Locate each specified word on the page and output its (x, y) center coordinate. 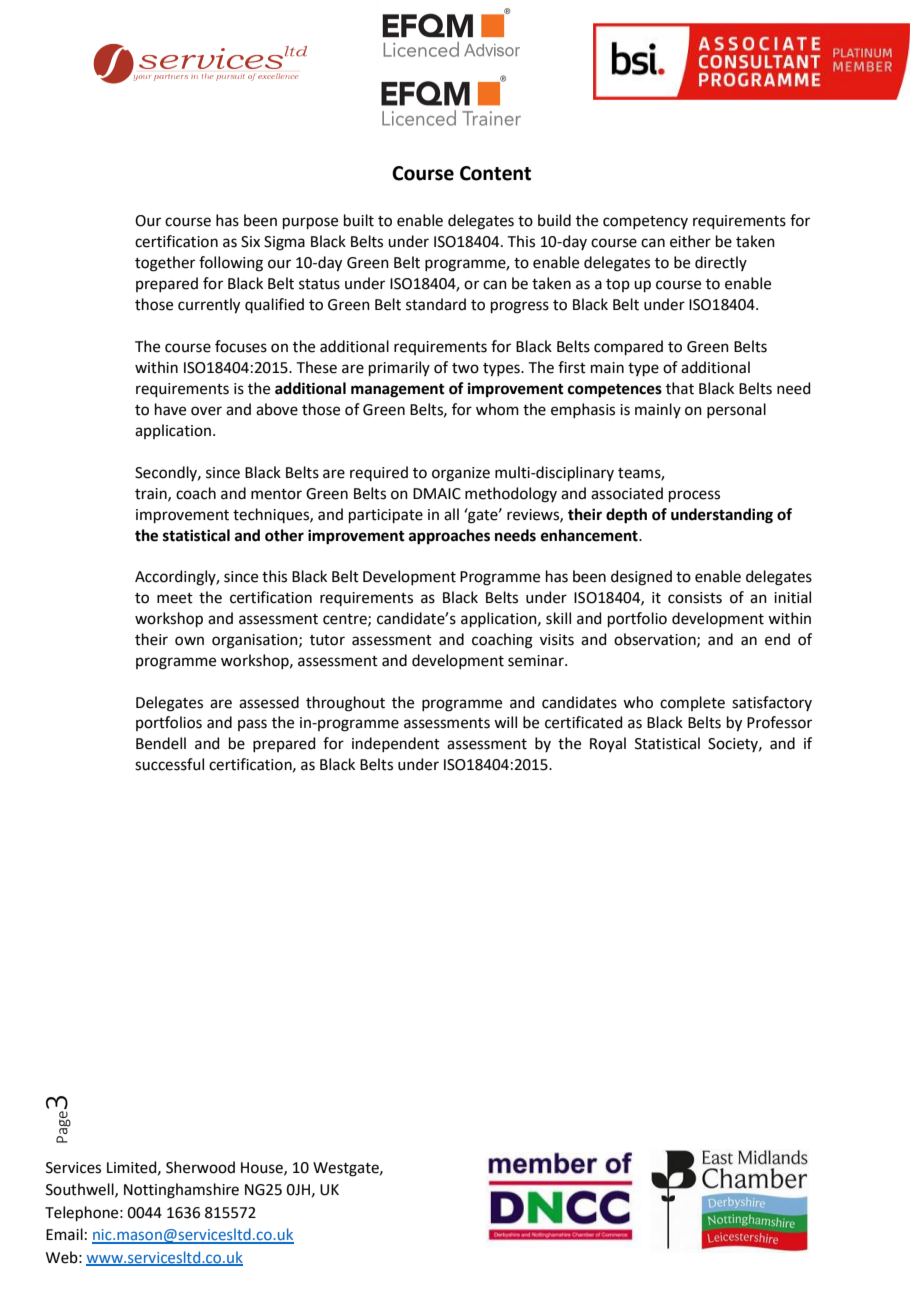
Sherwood (200, 1167)
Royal (608, 744)
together (165, 264)
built (359, 220)
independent (396, 744)
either (690, 241)
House (263, 1168)
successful (169, 764)
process (694, 496)
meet (175, 598)
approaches (449, 537)
